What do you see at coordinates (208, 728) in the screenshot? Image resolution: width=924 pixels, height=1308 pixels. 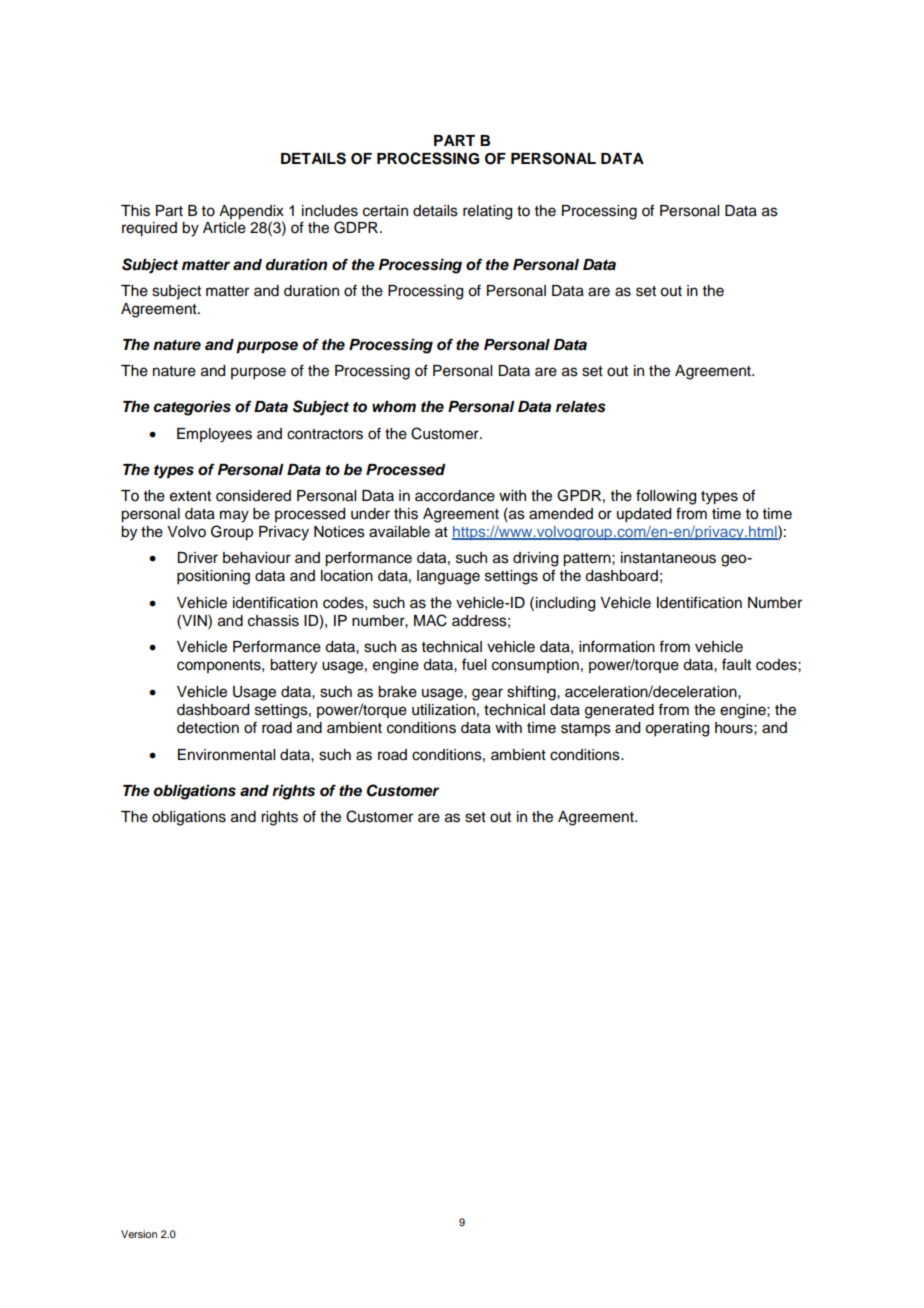 I see `detection` at bounding box center [208, 728].
